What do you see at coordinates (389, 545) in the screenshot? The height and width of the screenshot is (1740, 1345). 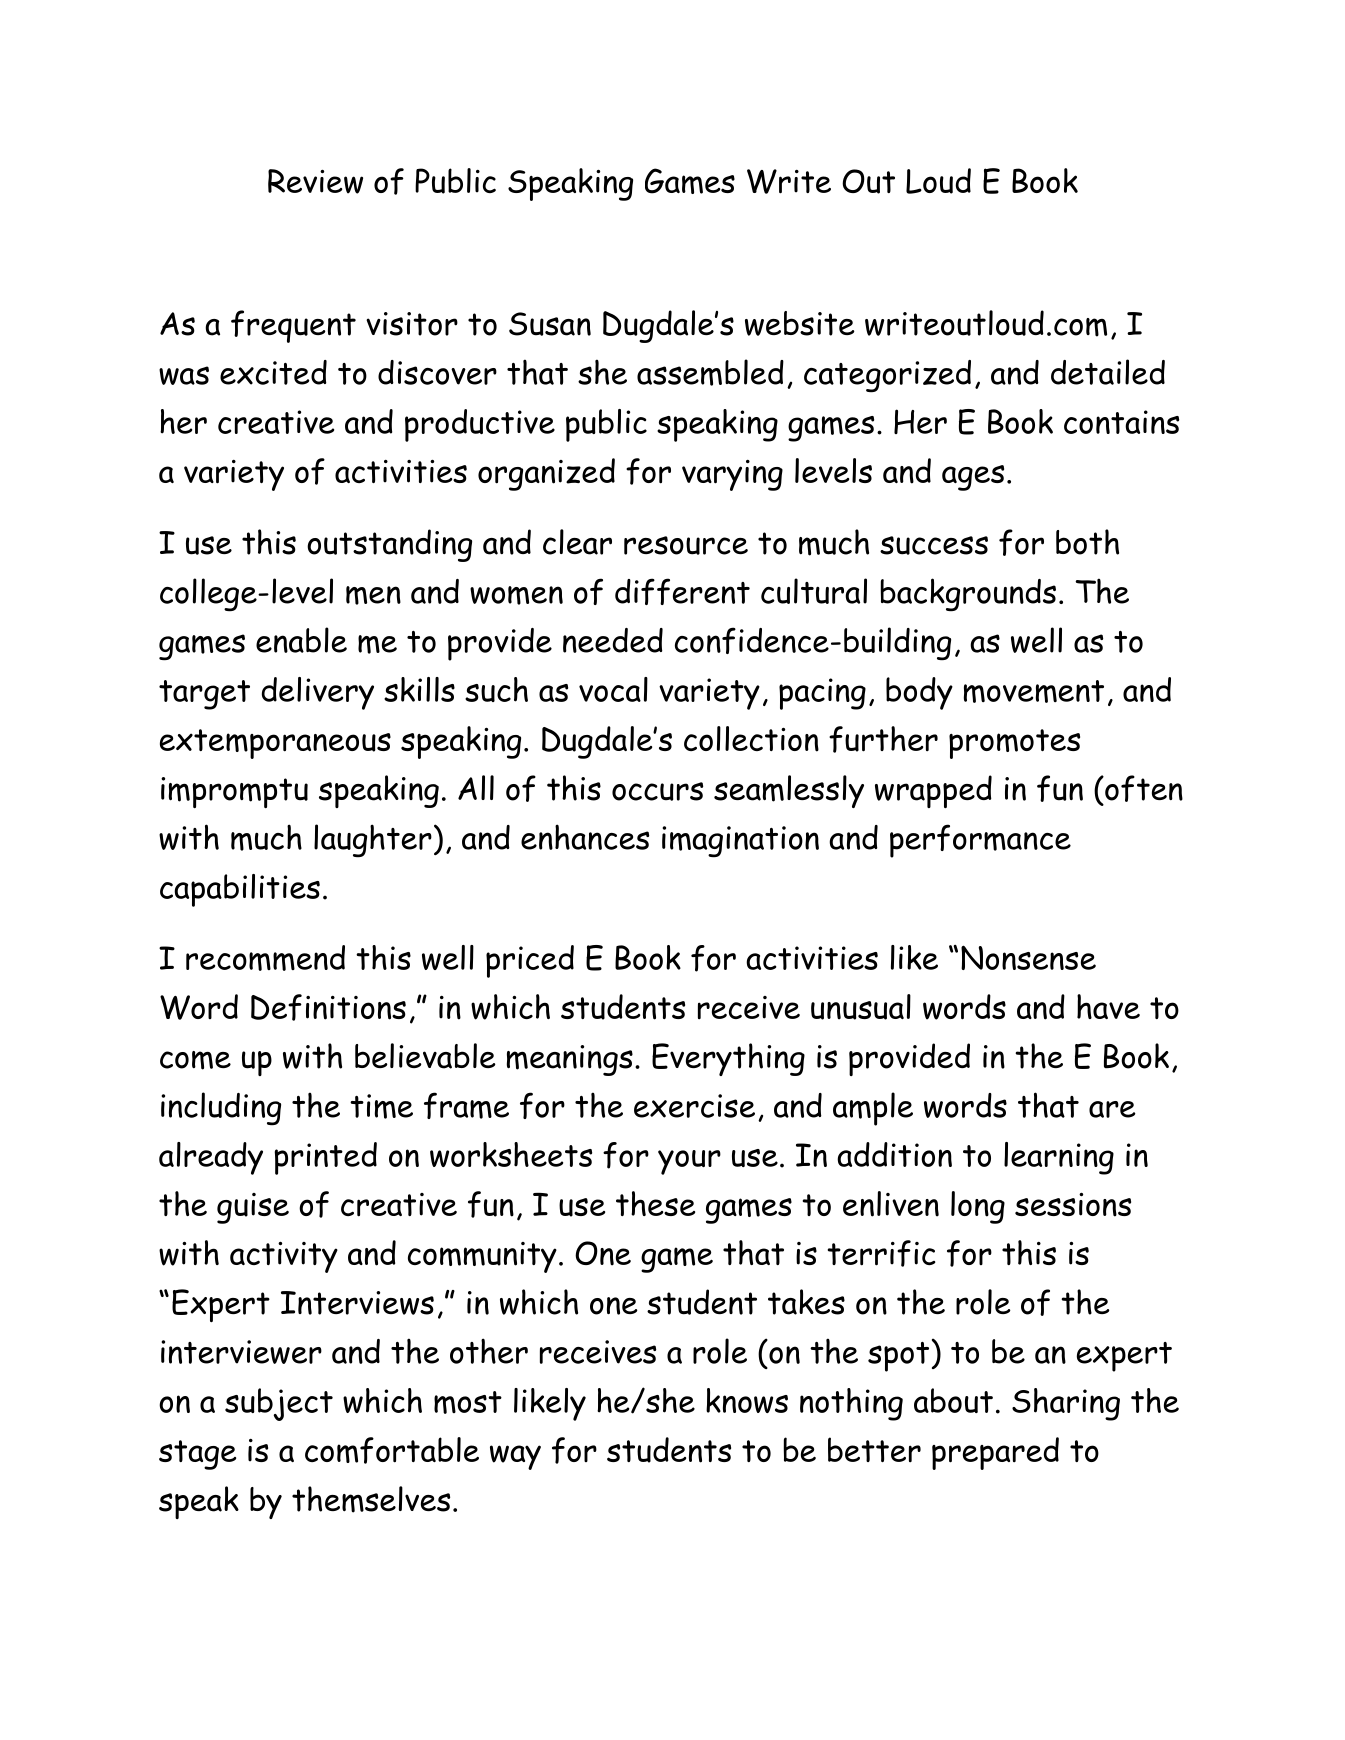 I see `outstanding` at bounding box center [389, 545].
